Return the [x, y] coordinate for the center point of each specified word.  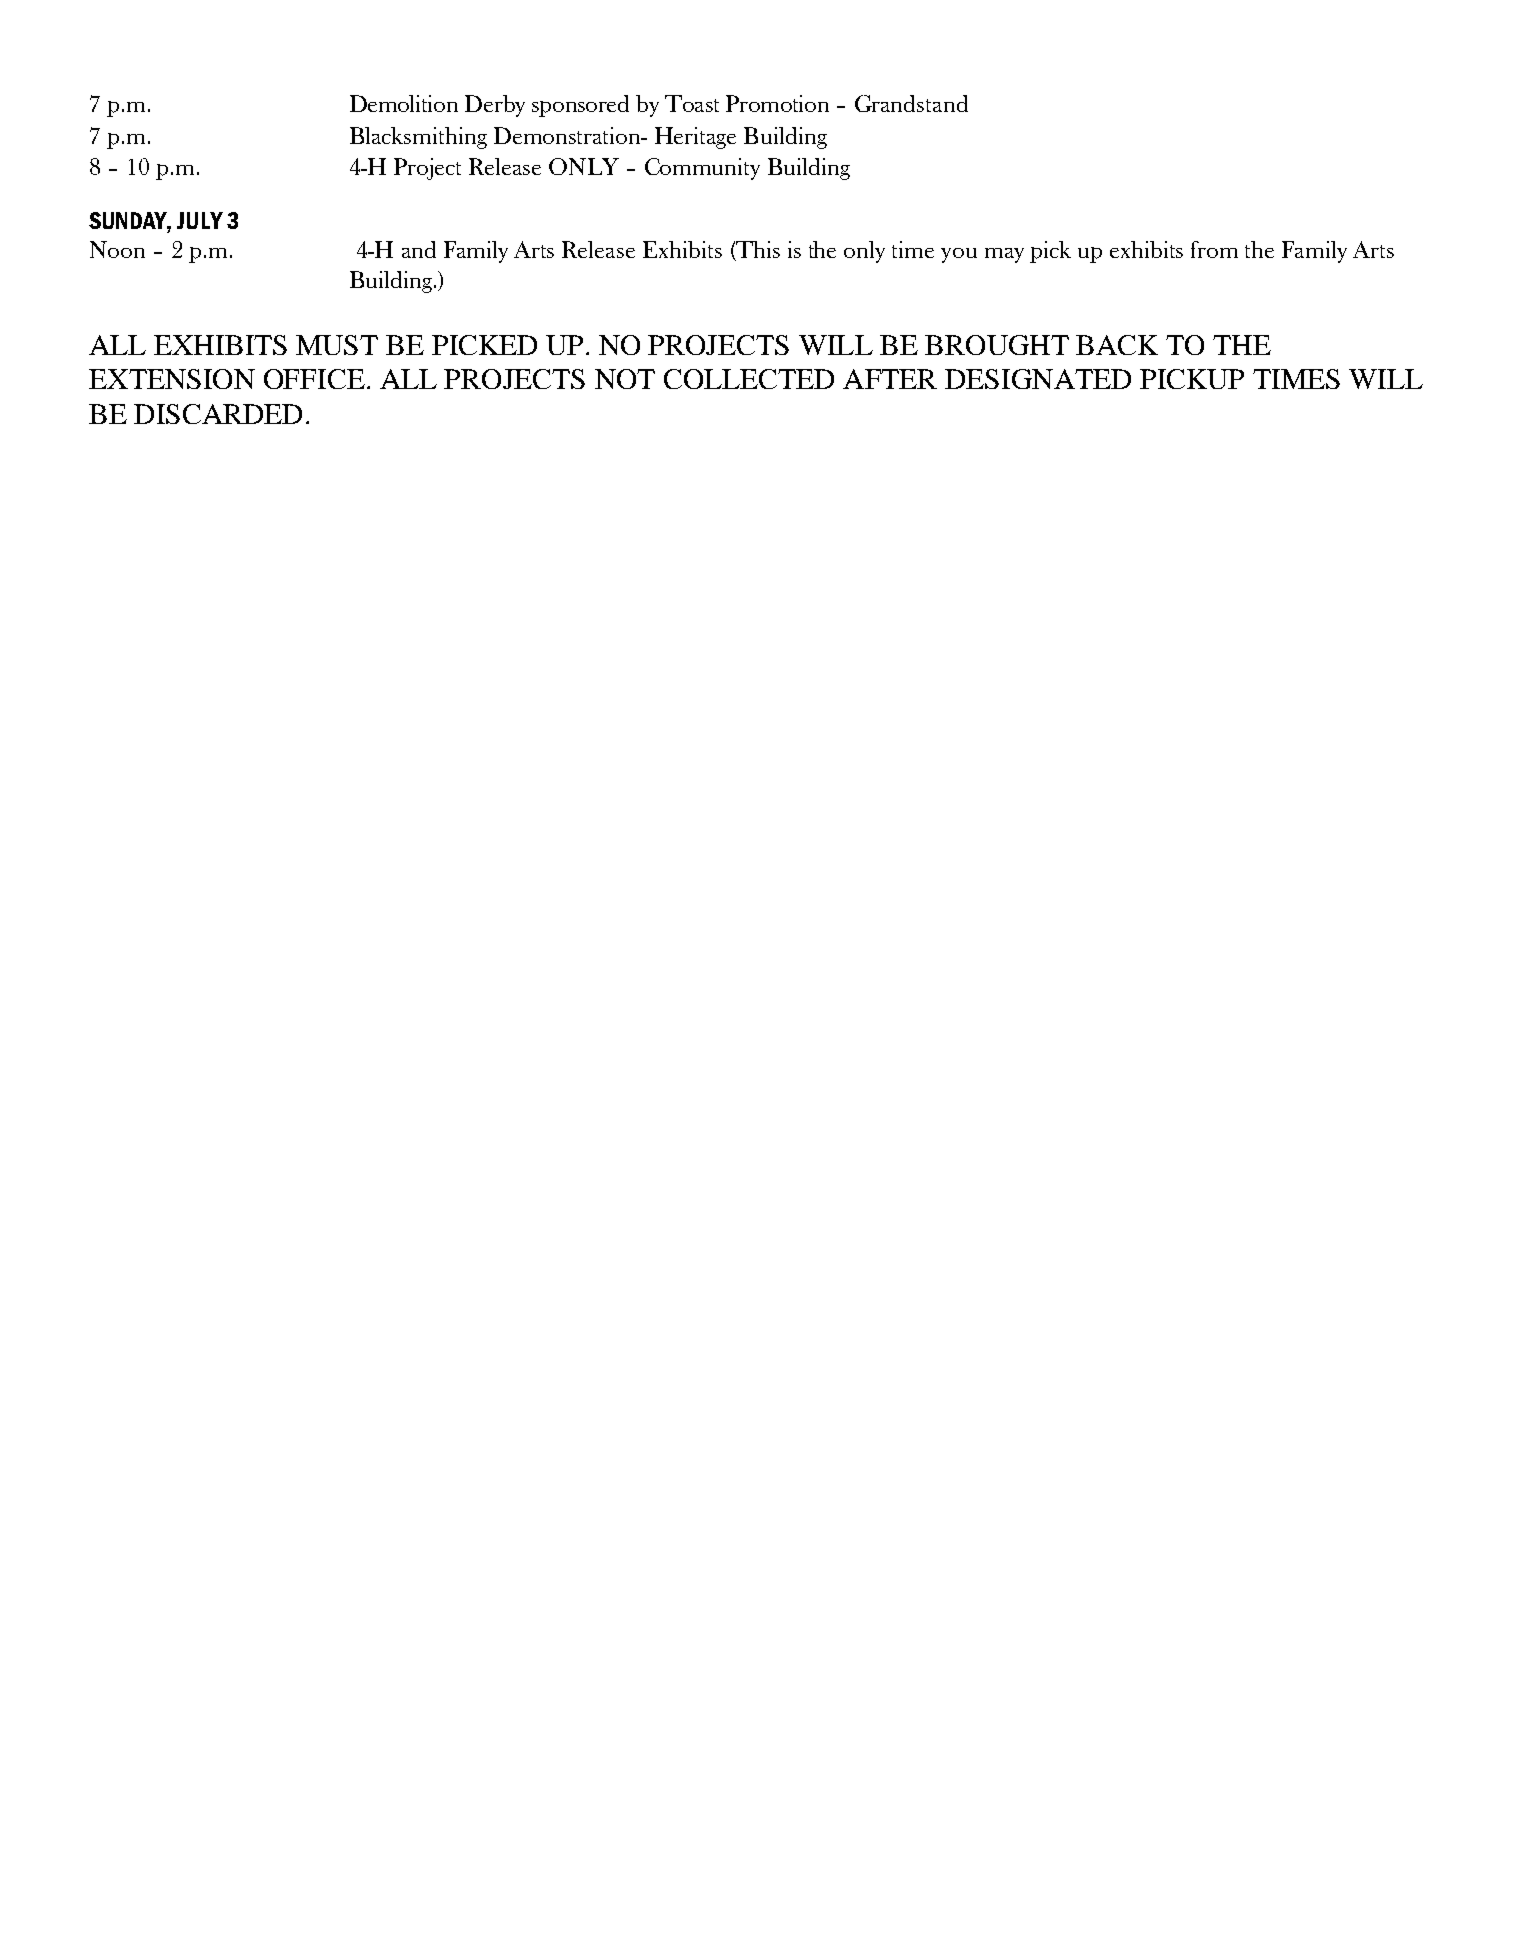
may [1004, 255]
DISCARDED [218, 414]
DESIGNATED [1038, 379]
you [959, 255]
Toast [692, 103]
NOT [625, 379]
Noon [117, 249]
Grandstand [911, 103]
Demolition [404, 103]
